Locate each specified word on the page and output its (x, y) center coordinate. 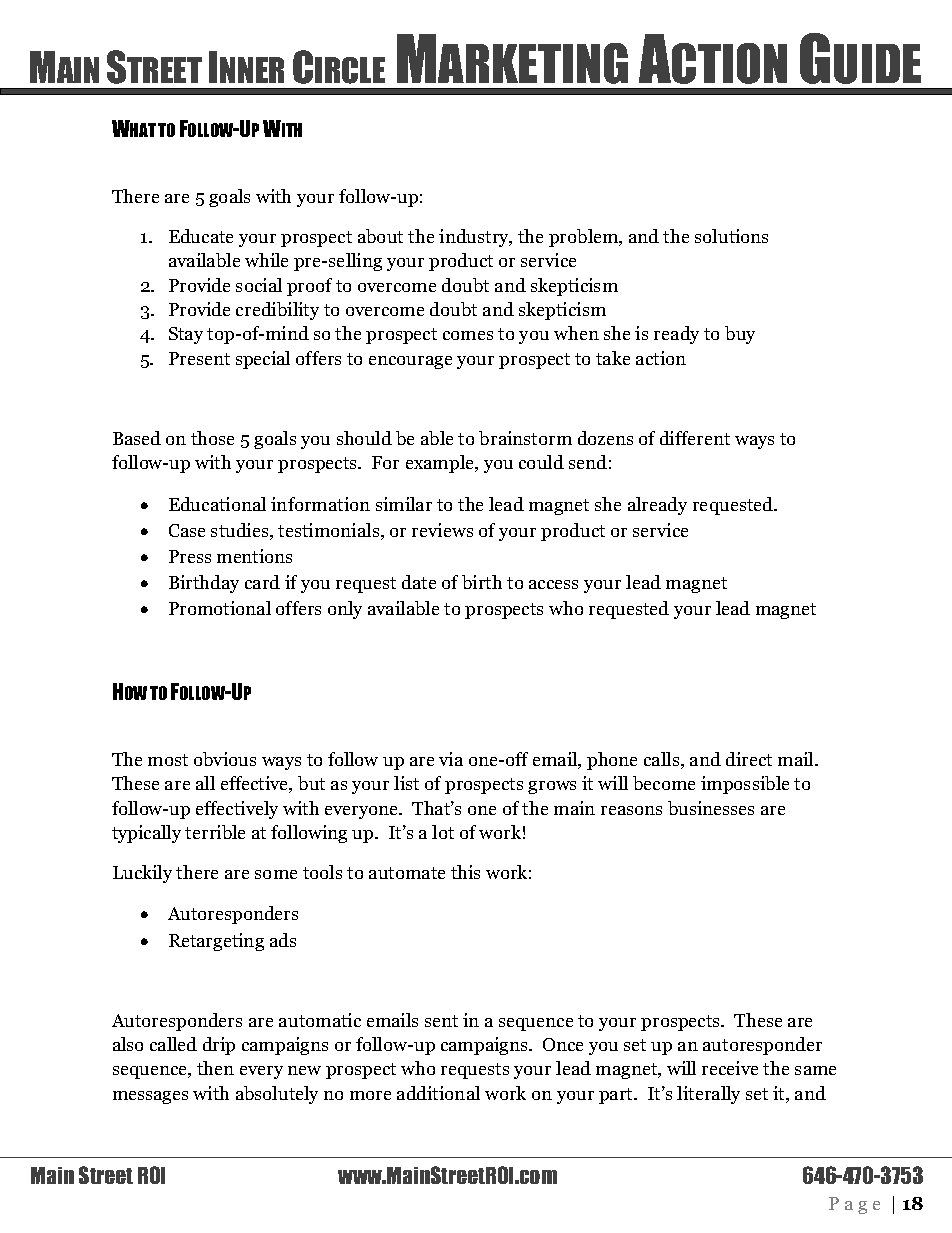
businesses (711, 808)
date (419, 582)
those (212, 438)
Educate (201, 236)
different (695, 438)
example (441, 464)
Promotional (220, 608)
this (465, 872)
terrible (215, 832)
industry (475, 238)
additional (438, 1093)
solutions (731, 236)
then (215, 1068)
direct (749, 759)
